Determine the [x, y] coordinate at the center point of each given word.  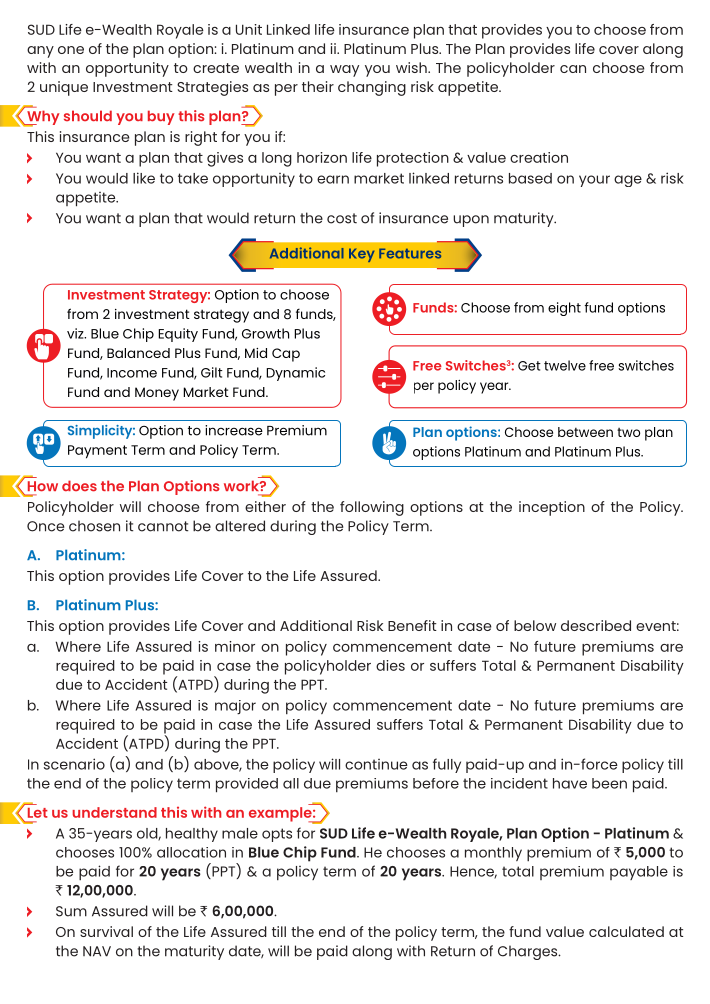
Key [361, 255]
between [585, 432]
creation [539, 157]
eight [564, 309]
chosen [94, 526]
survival [106, 931]
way [344, 71]
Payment [97, 452]
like [144, 178]
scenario [74, 764]
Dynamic [295, 374]
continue [376, 764]
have [570, 783]
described [596, 625]
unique [64, 88]
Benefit [412, 625]
